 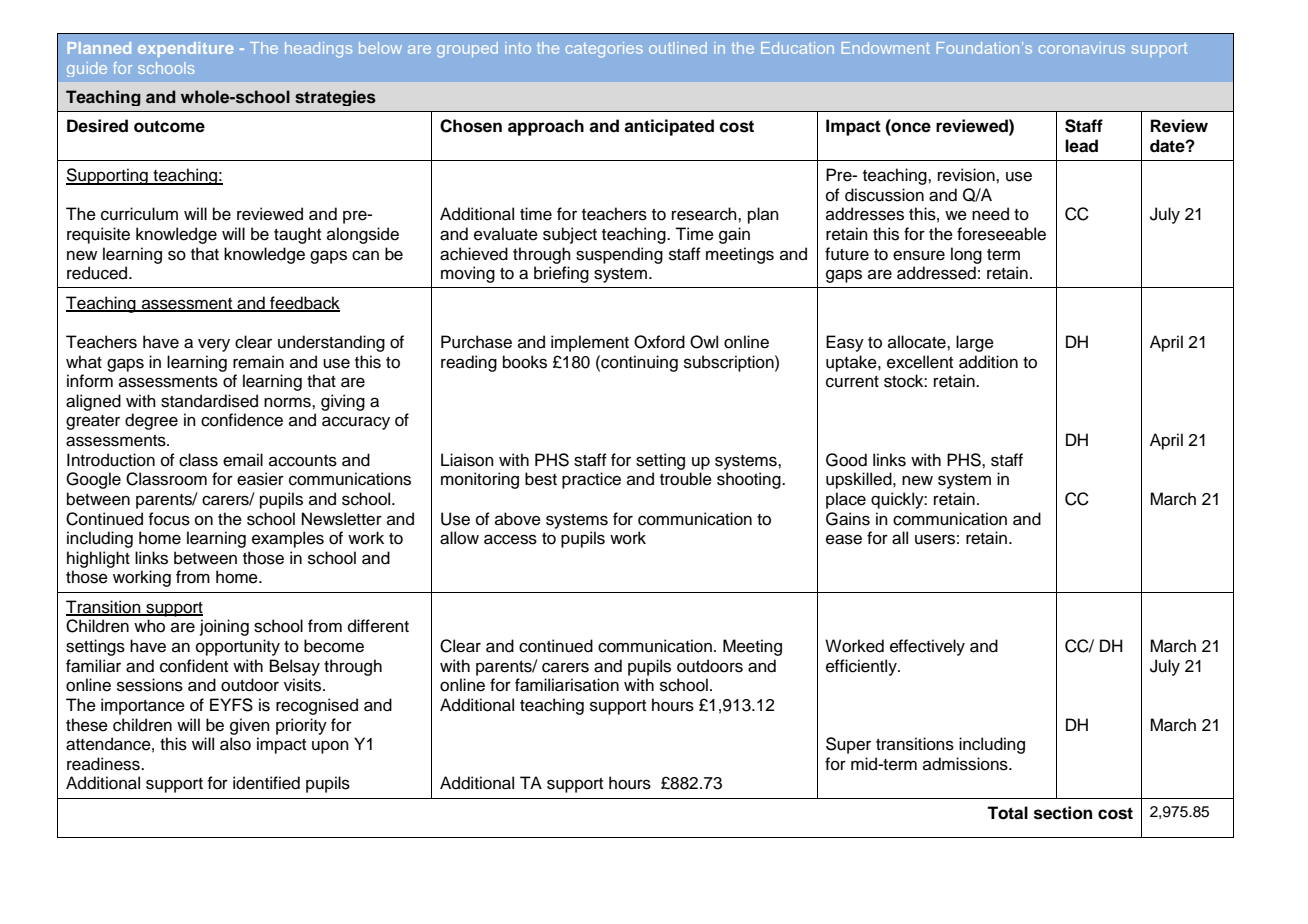 I want to click on Endowment, so click(x=886, y=48).
